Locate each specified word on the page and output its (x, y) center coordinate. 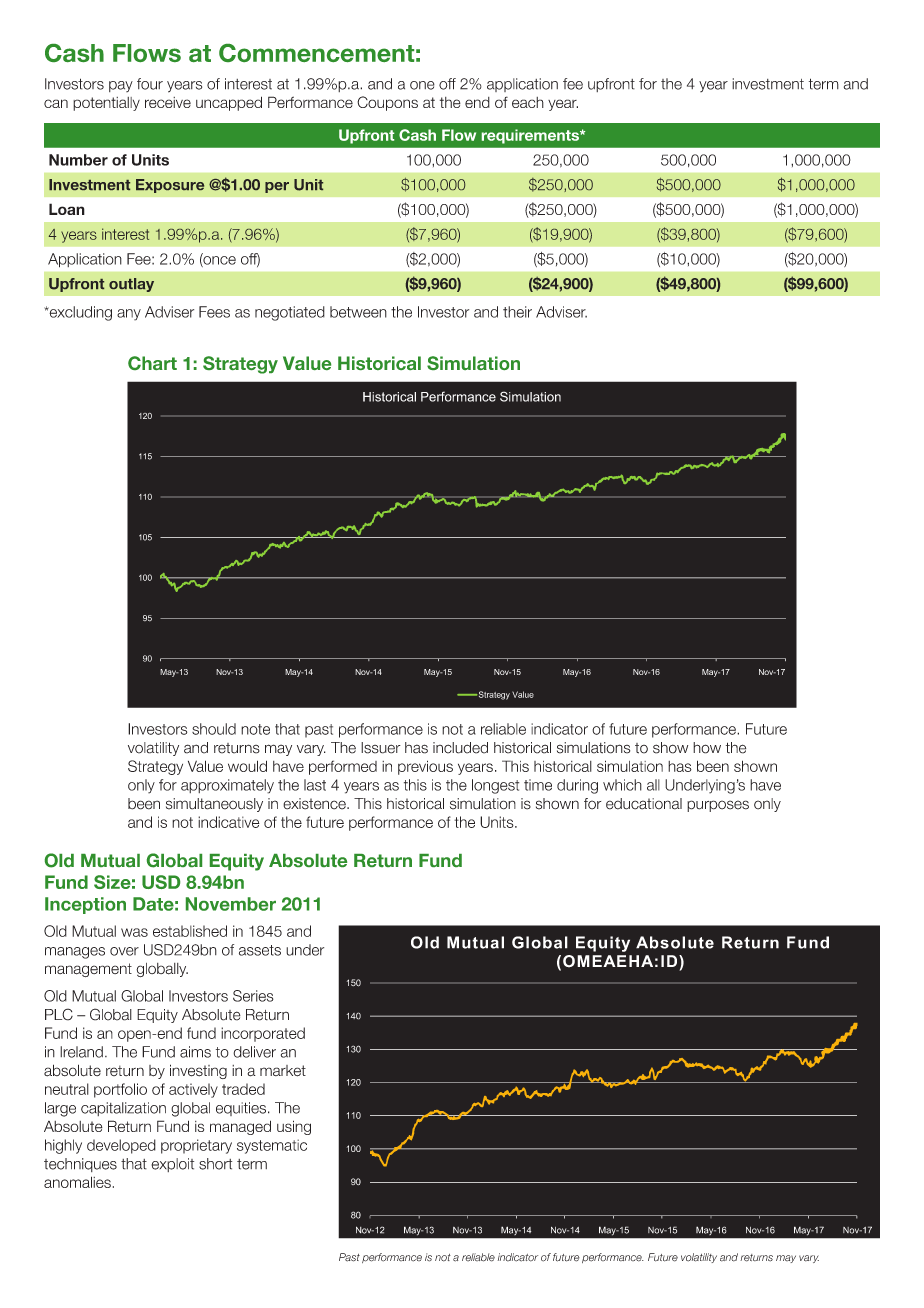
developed (121, 1146)
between (358, 312)
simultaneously (214, 805)
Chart (152, 363)
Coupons (387, 103)
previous (425, 767)
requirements (531, 136)
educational (644, 804)
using (294, 1127)
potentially (106, 104)
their (517, 312)
